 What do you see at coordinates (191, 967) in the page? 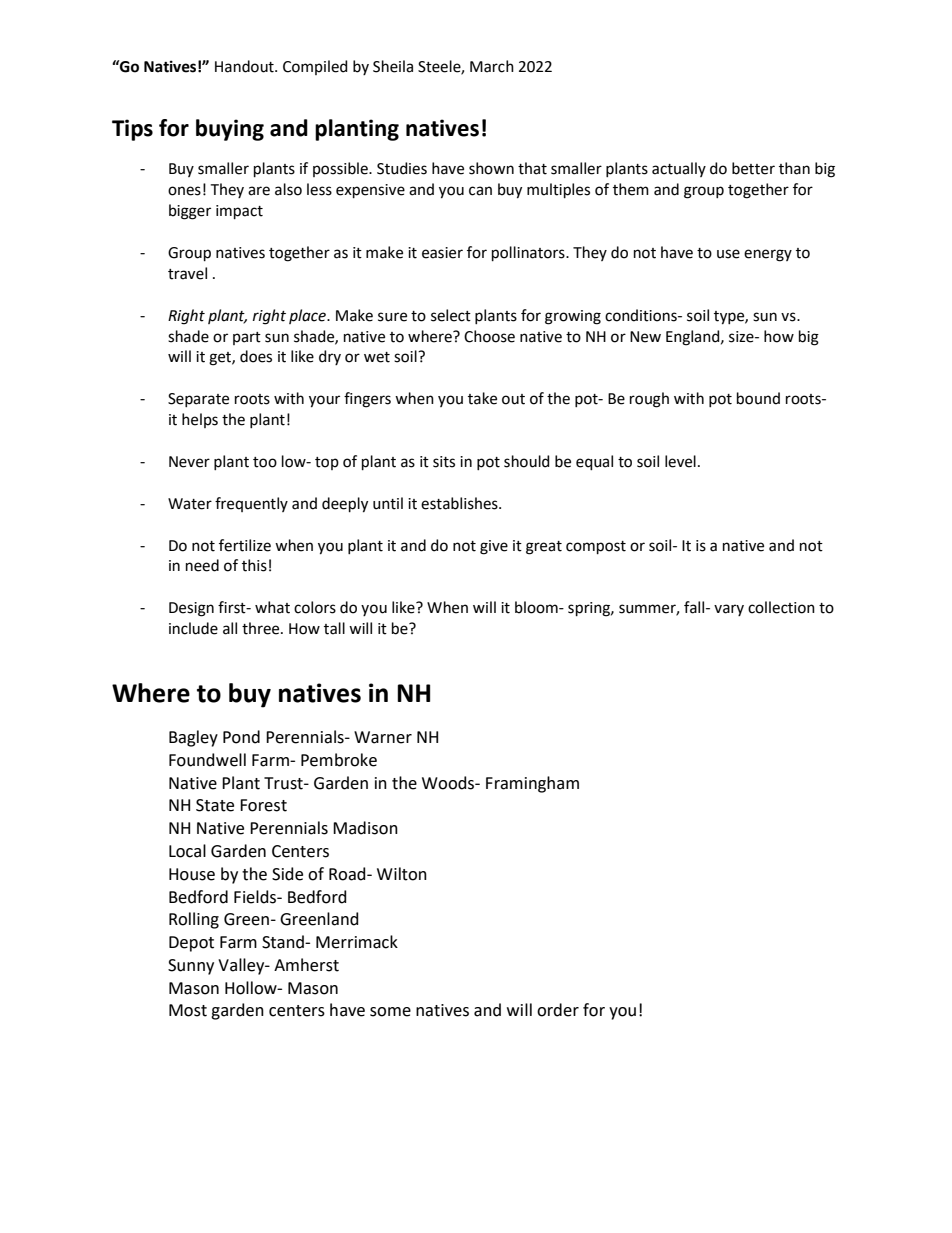
I see `Sunny` at bounding box center [191, 967].
